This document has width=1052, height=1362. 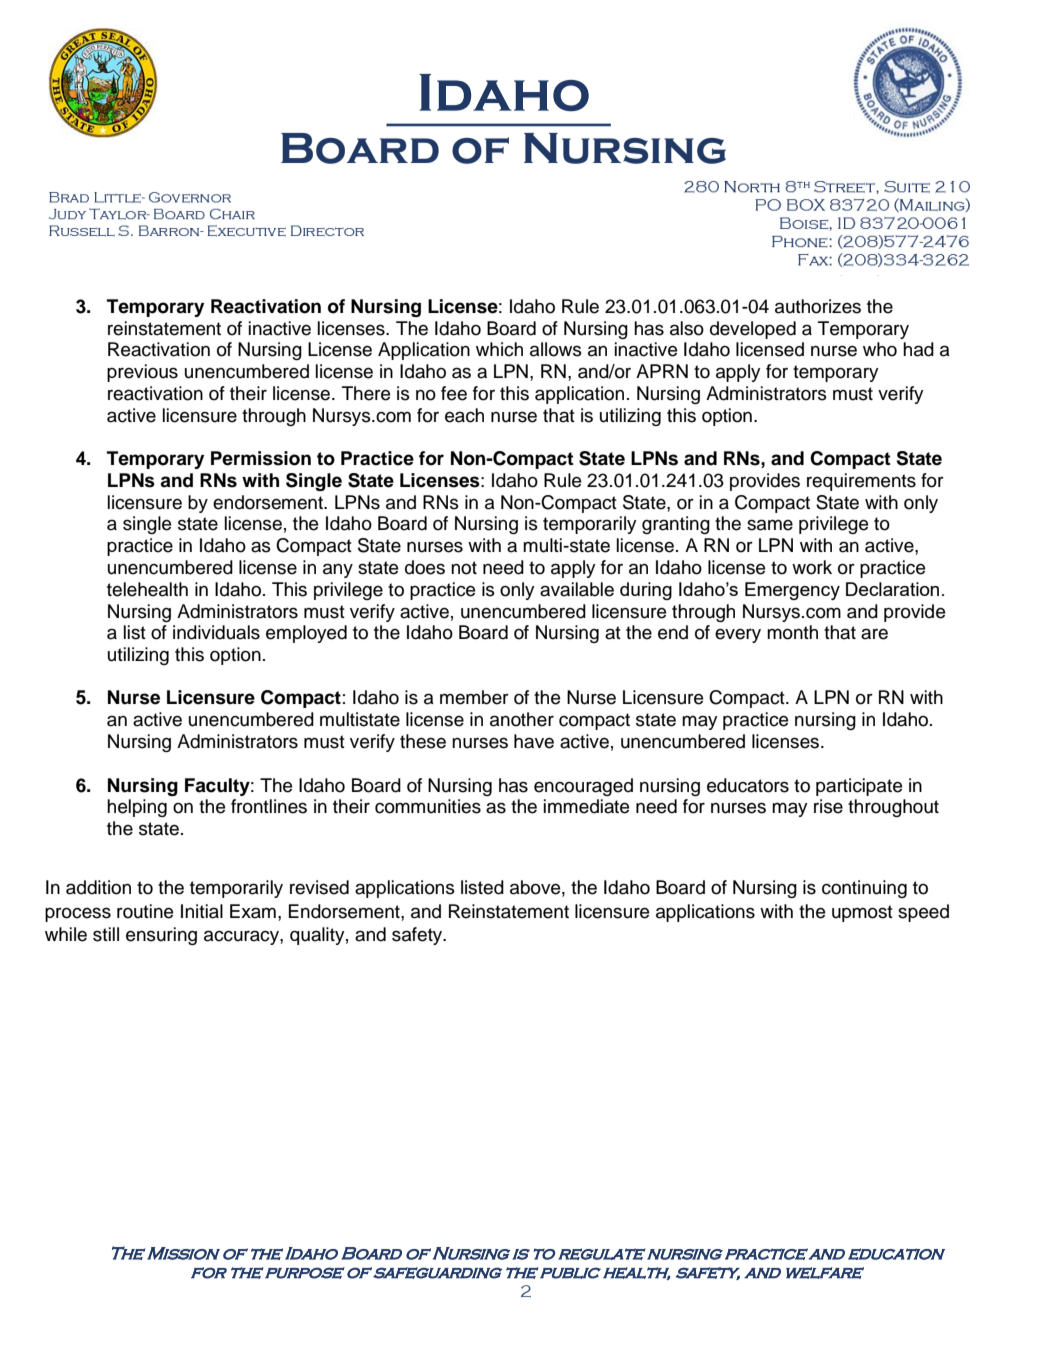 I want to click on month, so click(x=792, y=632).
